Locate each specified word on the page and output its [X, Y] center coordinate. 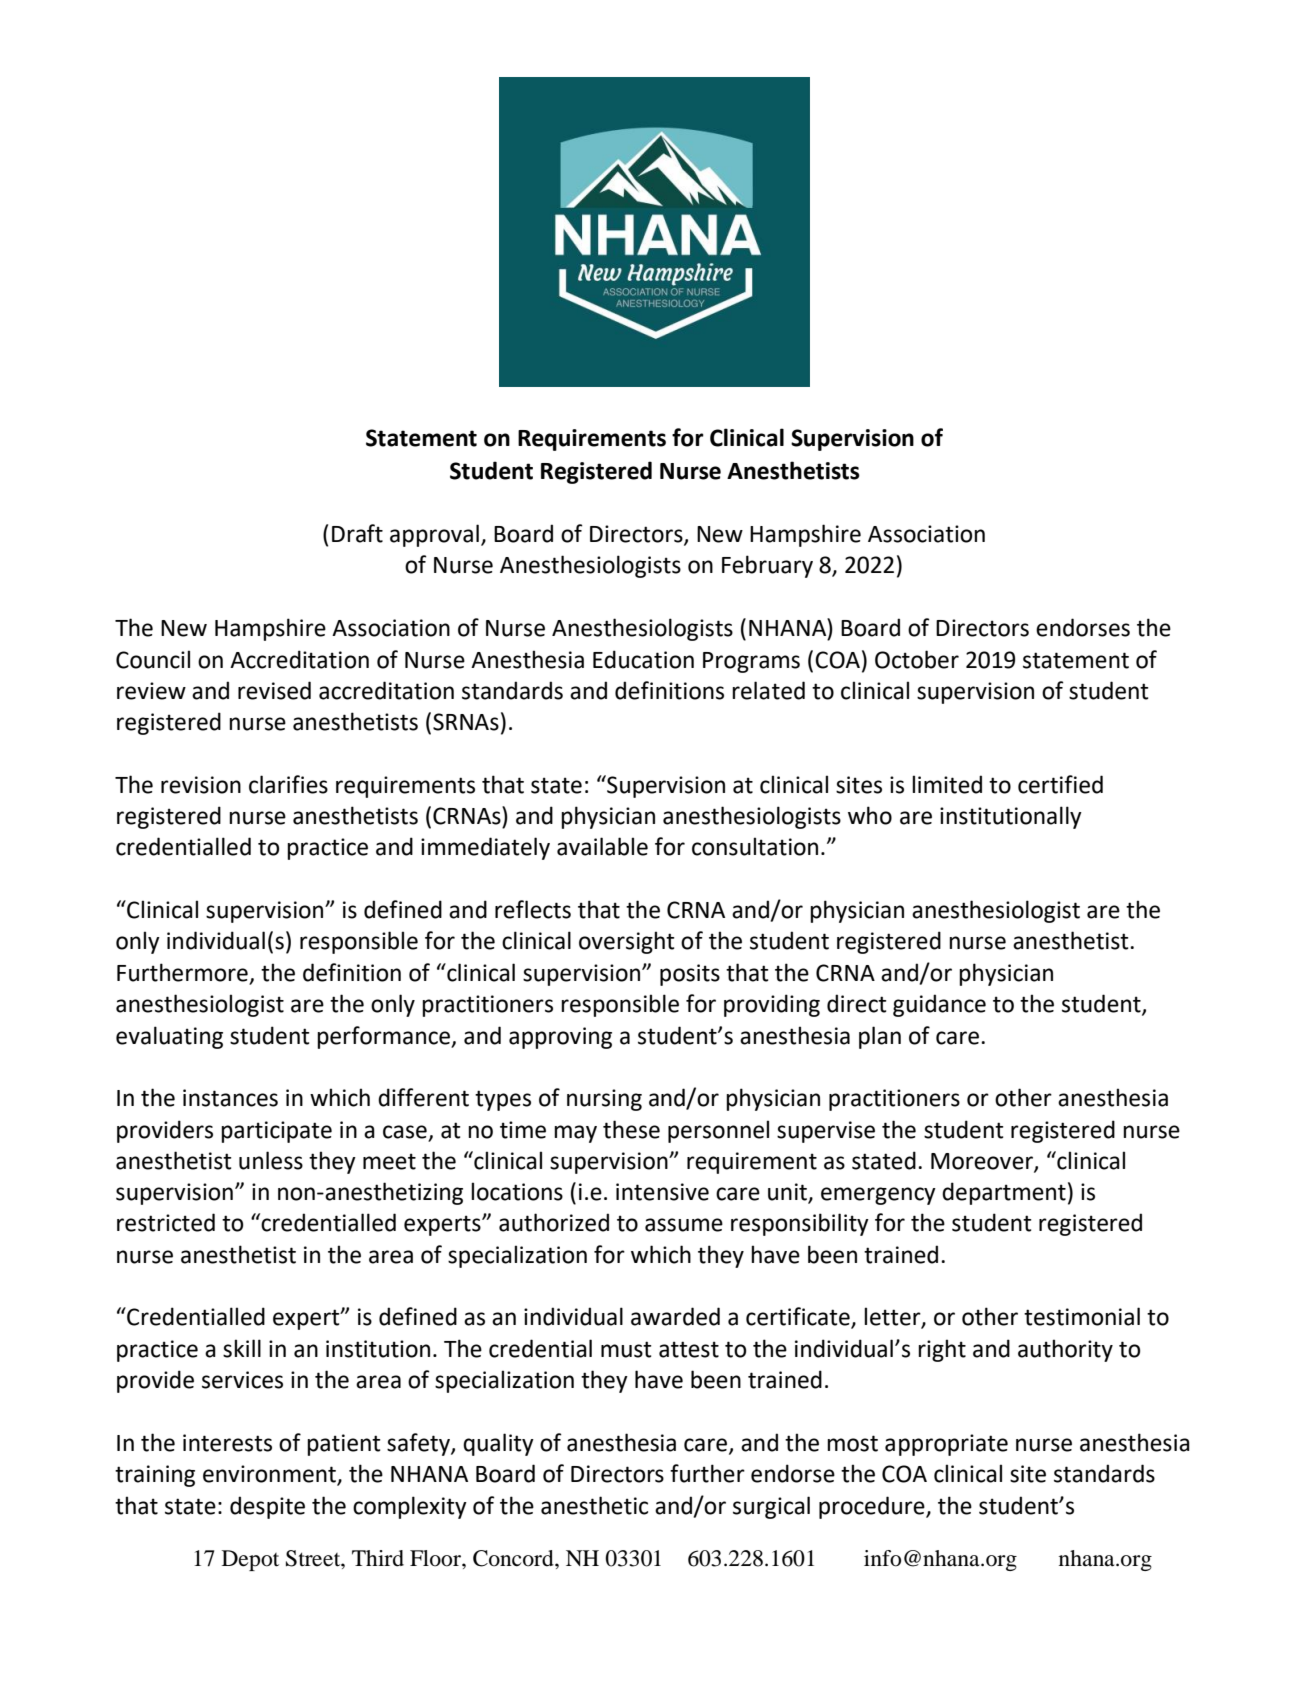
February [767, 566]
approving [560, 1038]
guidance [939, 1005]
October [917, 659]
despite [267, 1507]
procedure [873, 1507]
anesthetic [594, 1505]
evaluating [169, 1037]
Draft [357, 533]
